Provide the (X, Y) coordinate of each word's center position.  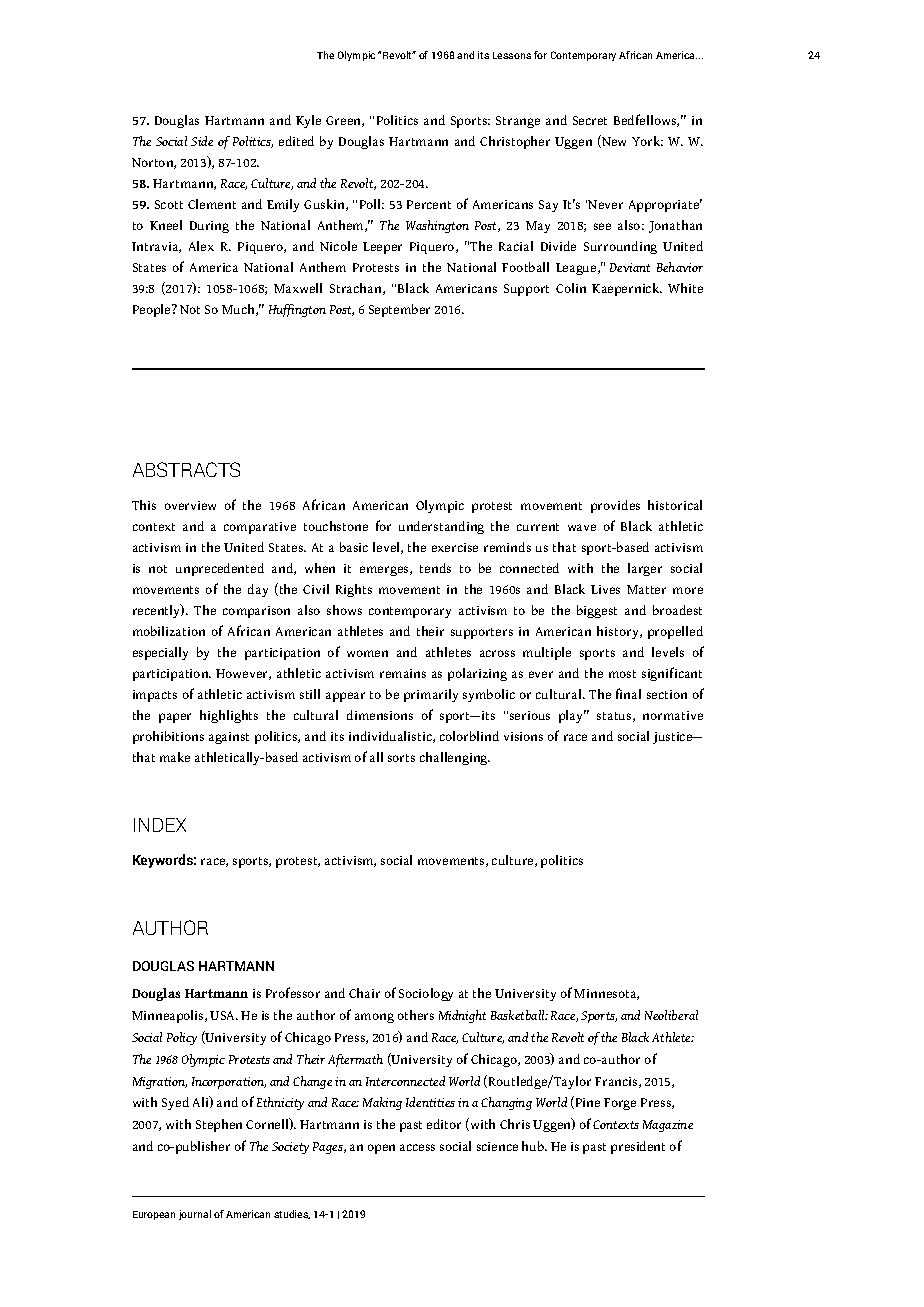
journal (195, 1215)
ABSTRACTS (186, 469)
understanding (441, 527)
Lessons (512, 55)
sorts (401, 758)
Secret (590, 120)
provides (615, 506)
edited (296, 141)
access (417, 1147)
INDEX (160, 825)
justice (674, 738)
